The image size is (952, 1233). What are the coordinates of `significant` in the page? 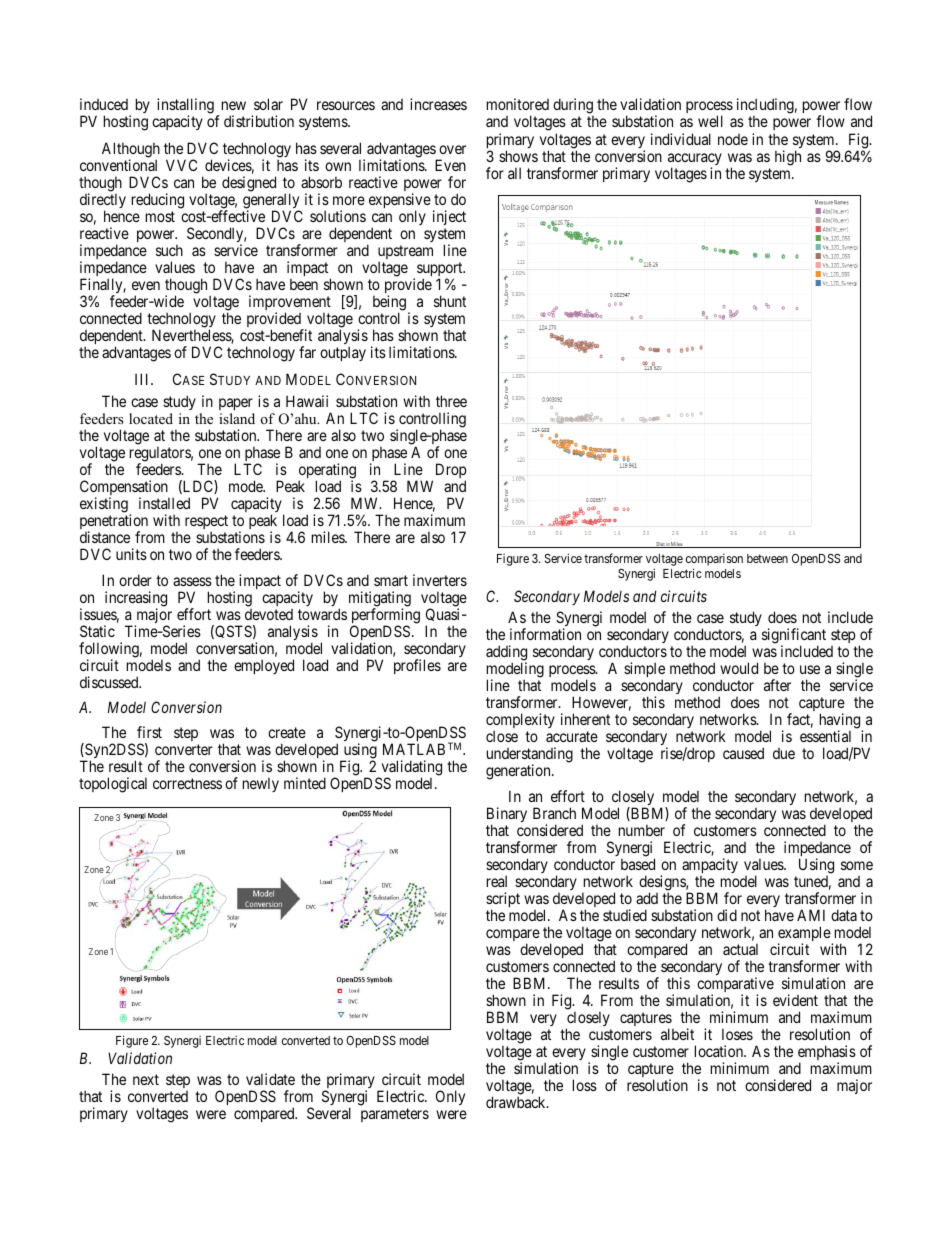 It's located at (794, 637).
